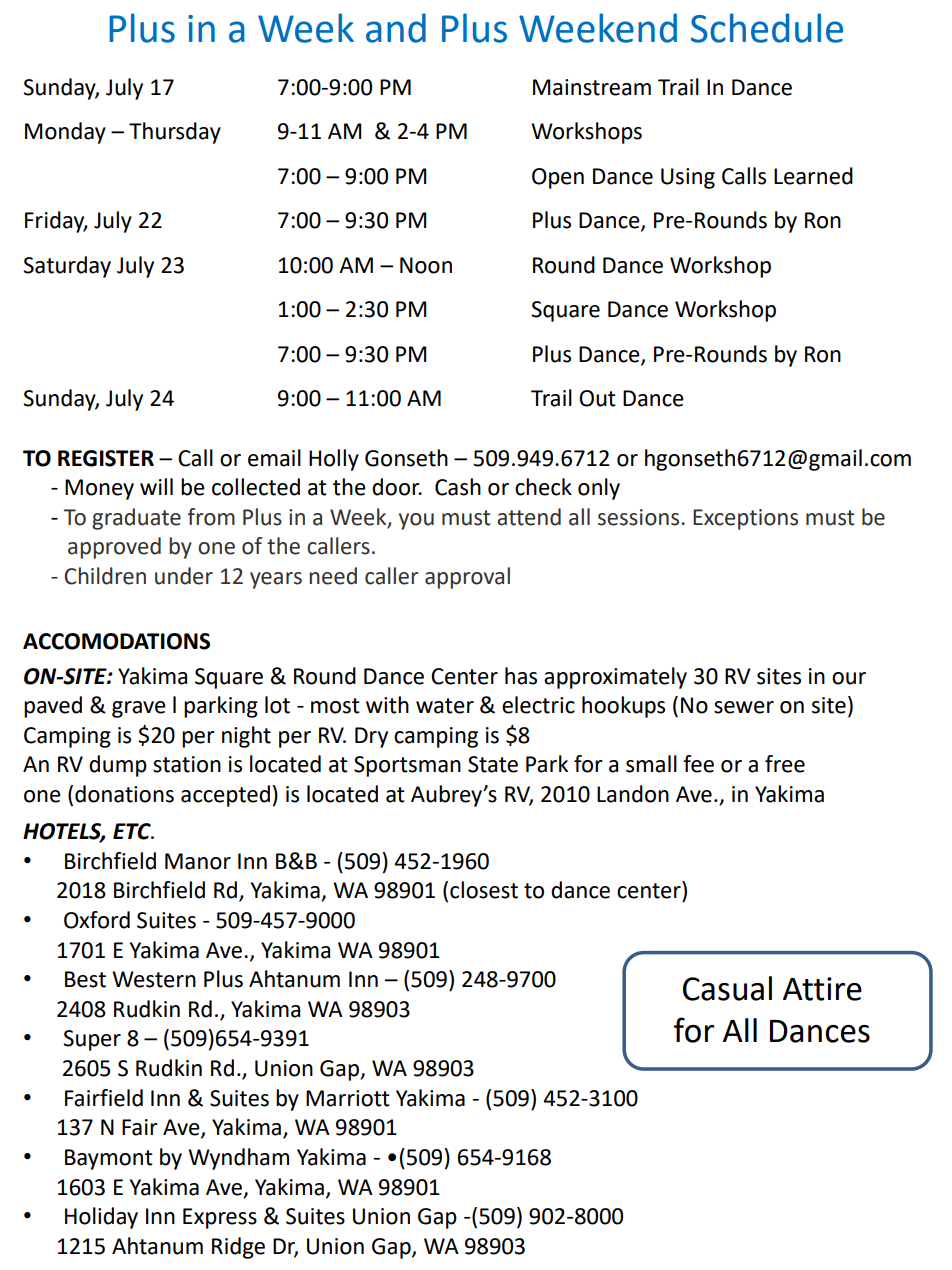 The height and width of the document is (1270, 952). What do you see at coordinates (592, 87) in the document?
I see `Mainstream` at bounding box center [592, 87].
